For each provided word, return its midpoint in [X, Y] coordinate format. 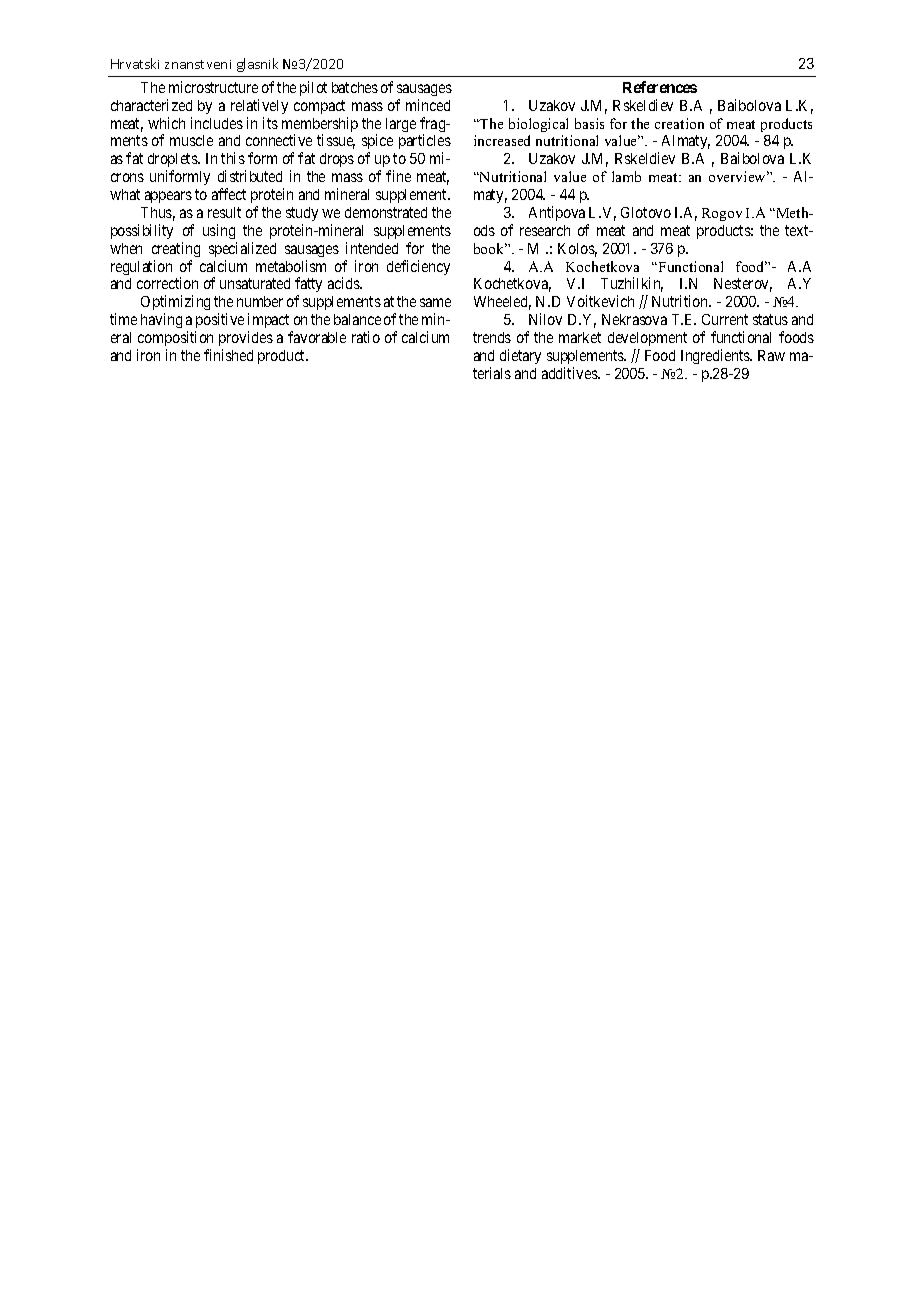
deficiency [418, 267]
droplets [173, 162]
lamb [626, 176]
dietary [520, 356]
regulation [141, 267]
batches [355, 87]
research [545, 230]
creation [679, 123]
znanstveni [198, 64]
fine [398, 176]
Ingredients [716, 356]
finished [228, 355]
